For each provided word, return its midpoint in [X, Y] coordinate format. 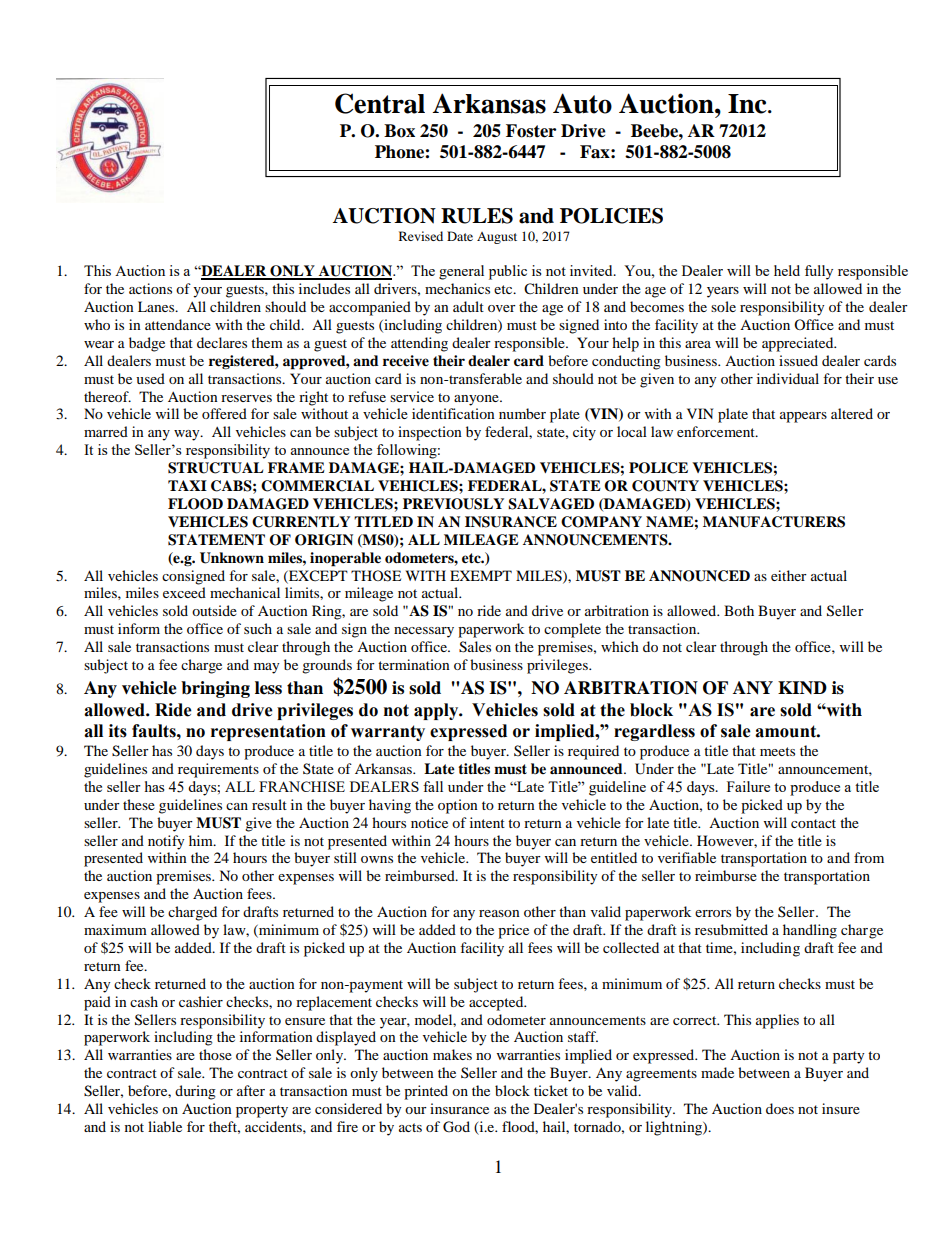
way [188, 435]
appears [803, 417]
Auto [582, 103]
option [458, 806]
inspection [430, 433]
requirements [218, 770]
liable [165, 1126]
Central [380, 103]
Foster [531, 131]
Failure [748, 786]
